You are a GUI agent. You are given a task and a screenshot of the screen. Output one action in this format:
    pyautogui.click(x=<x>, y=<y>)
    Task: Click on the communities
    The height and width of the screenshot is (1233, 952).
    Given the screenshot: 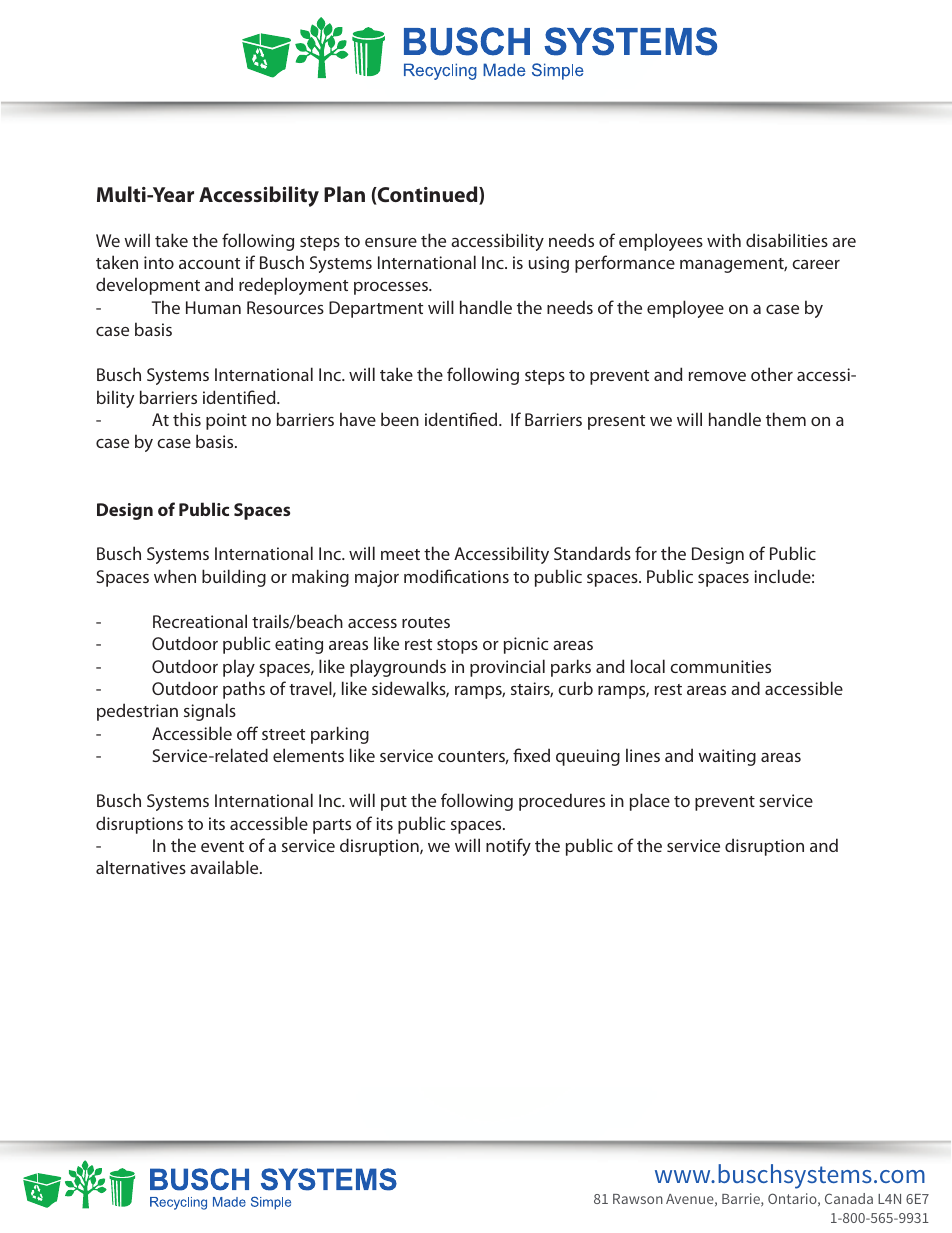 What is the action you would take?
    pyautogui.click(x=720, y=666)
